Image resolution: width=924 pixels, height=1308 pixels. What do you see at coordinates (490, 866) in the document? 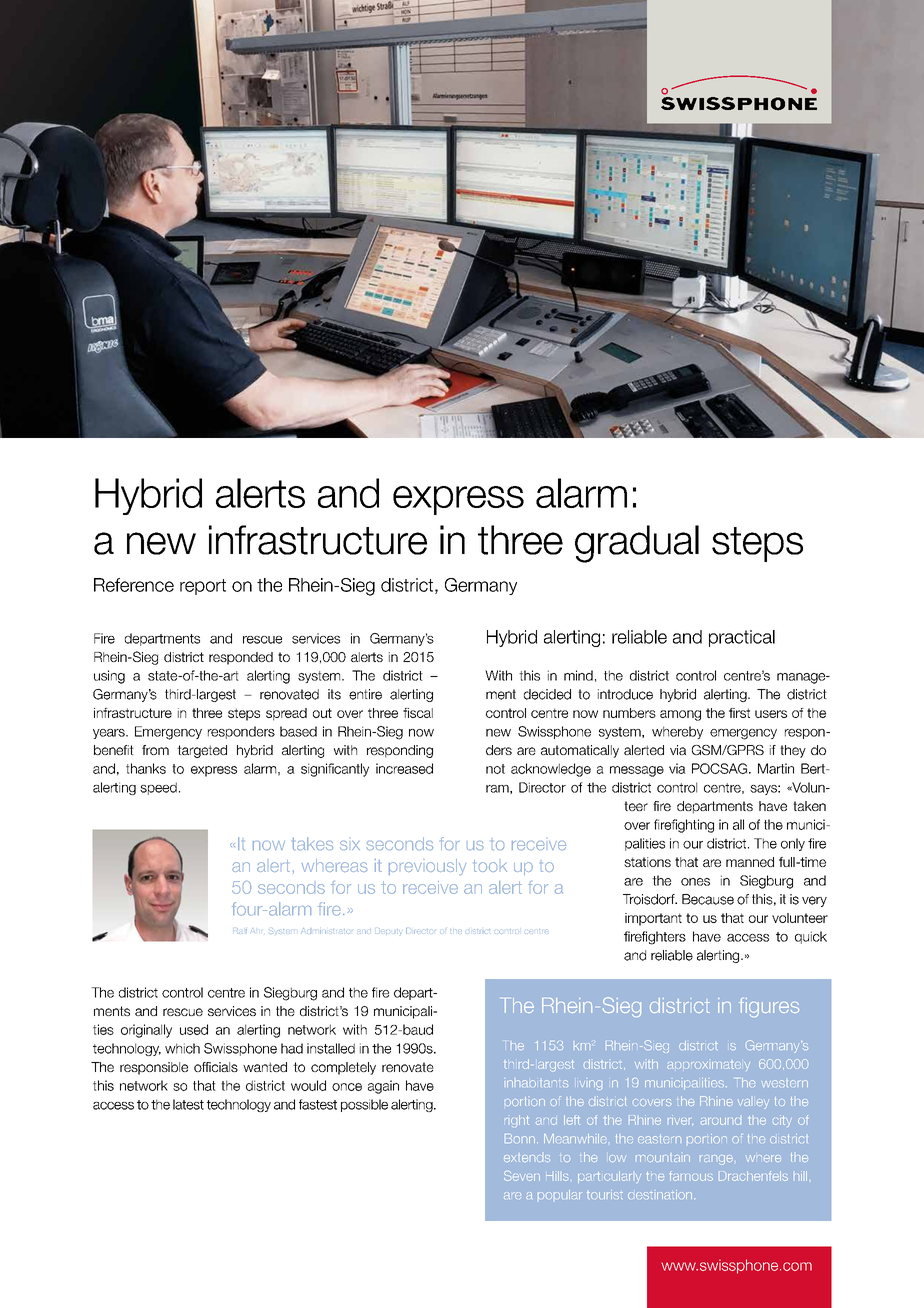
I see `took` at bounding box center [490, 866].
